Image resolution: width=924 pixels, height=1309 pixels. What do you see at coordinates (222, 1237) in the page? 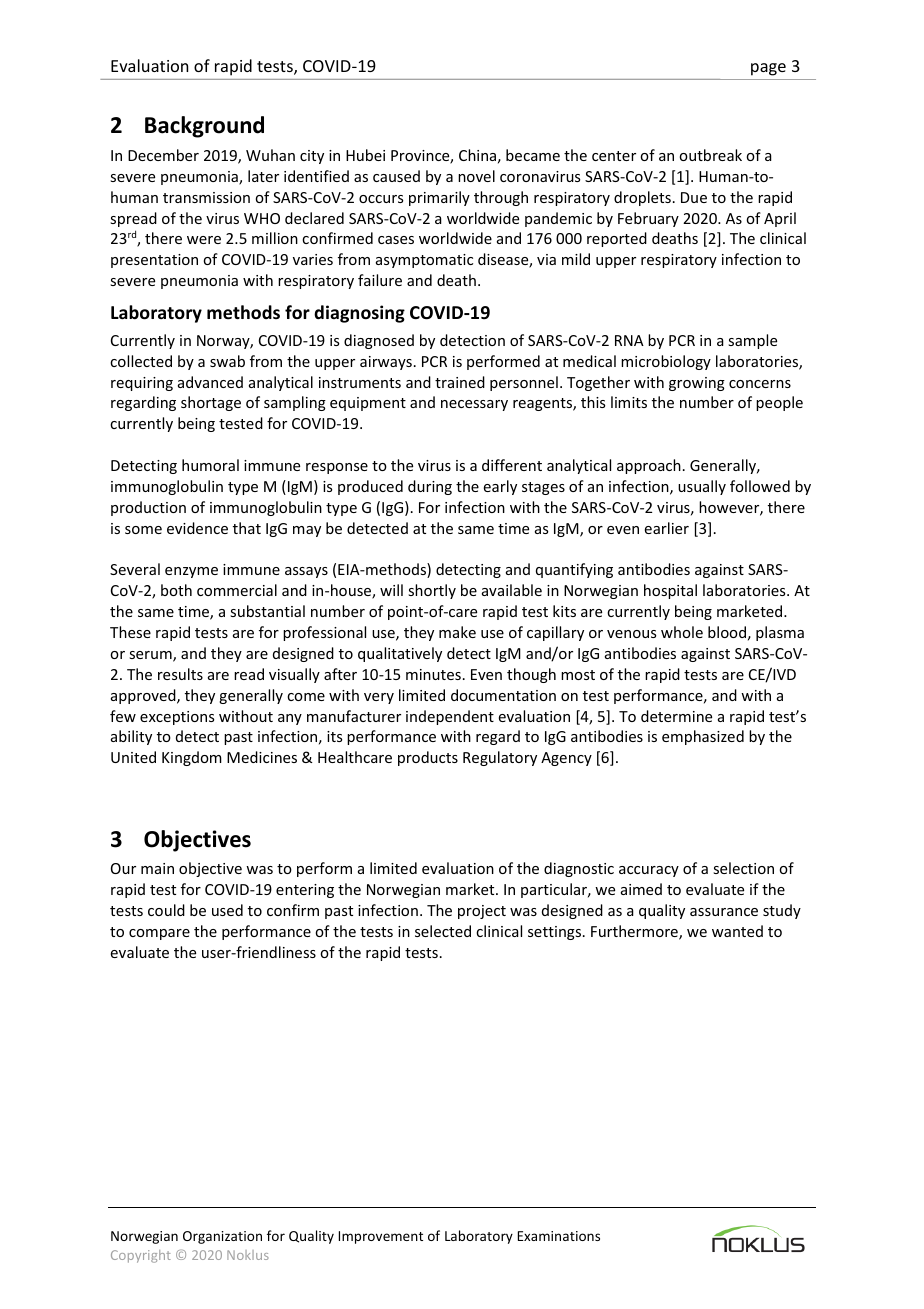
I see `Organization` at bounding box center [222, 1237].
